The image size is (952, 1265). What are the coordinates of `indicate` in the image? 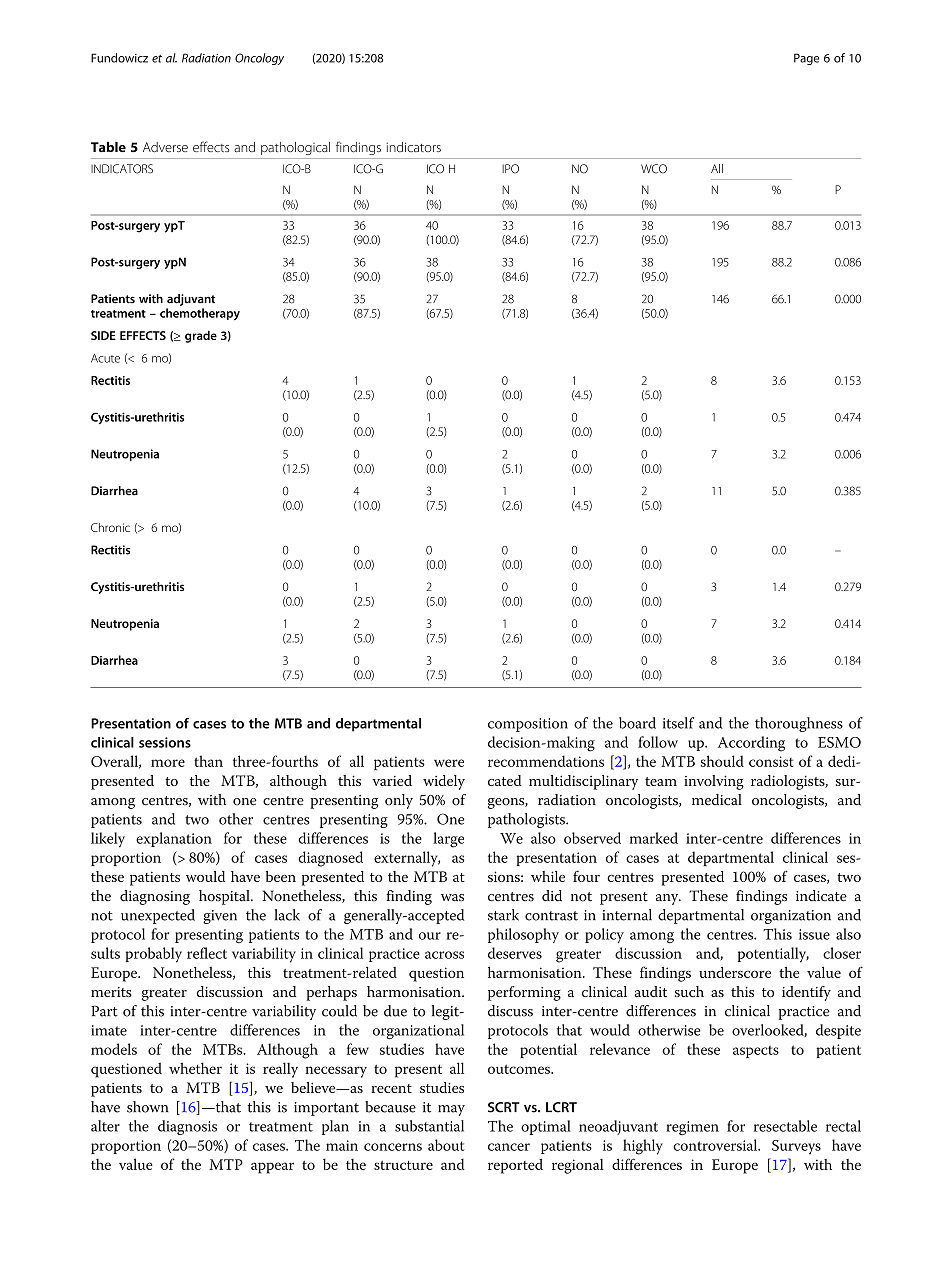 It's located at (821, 896).
